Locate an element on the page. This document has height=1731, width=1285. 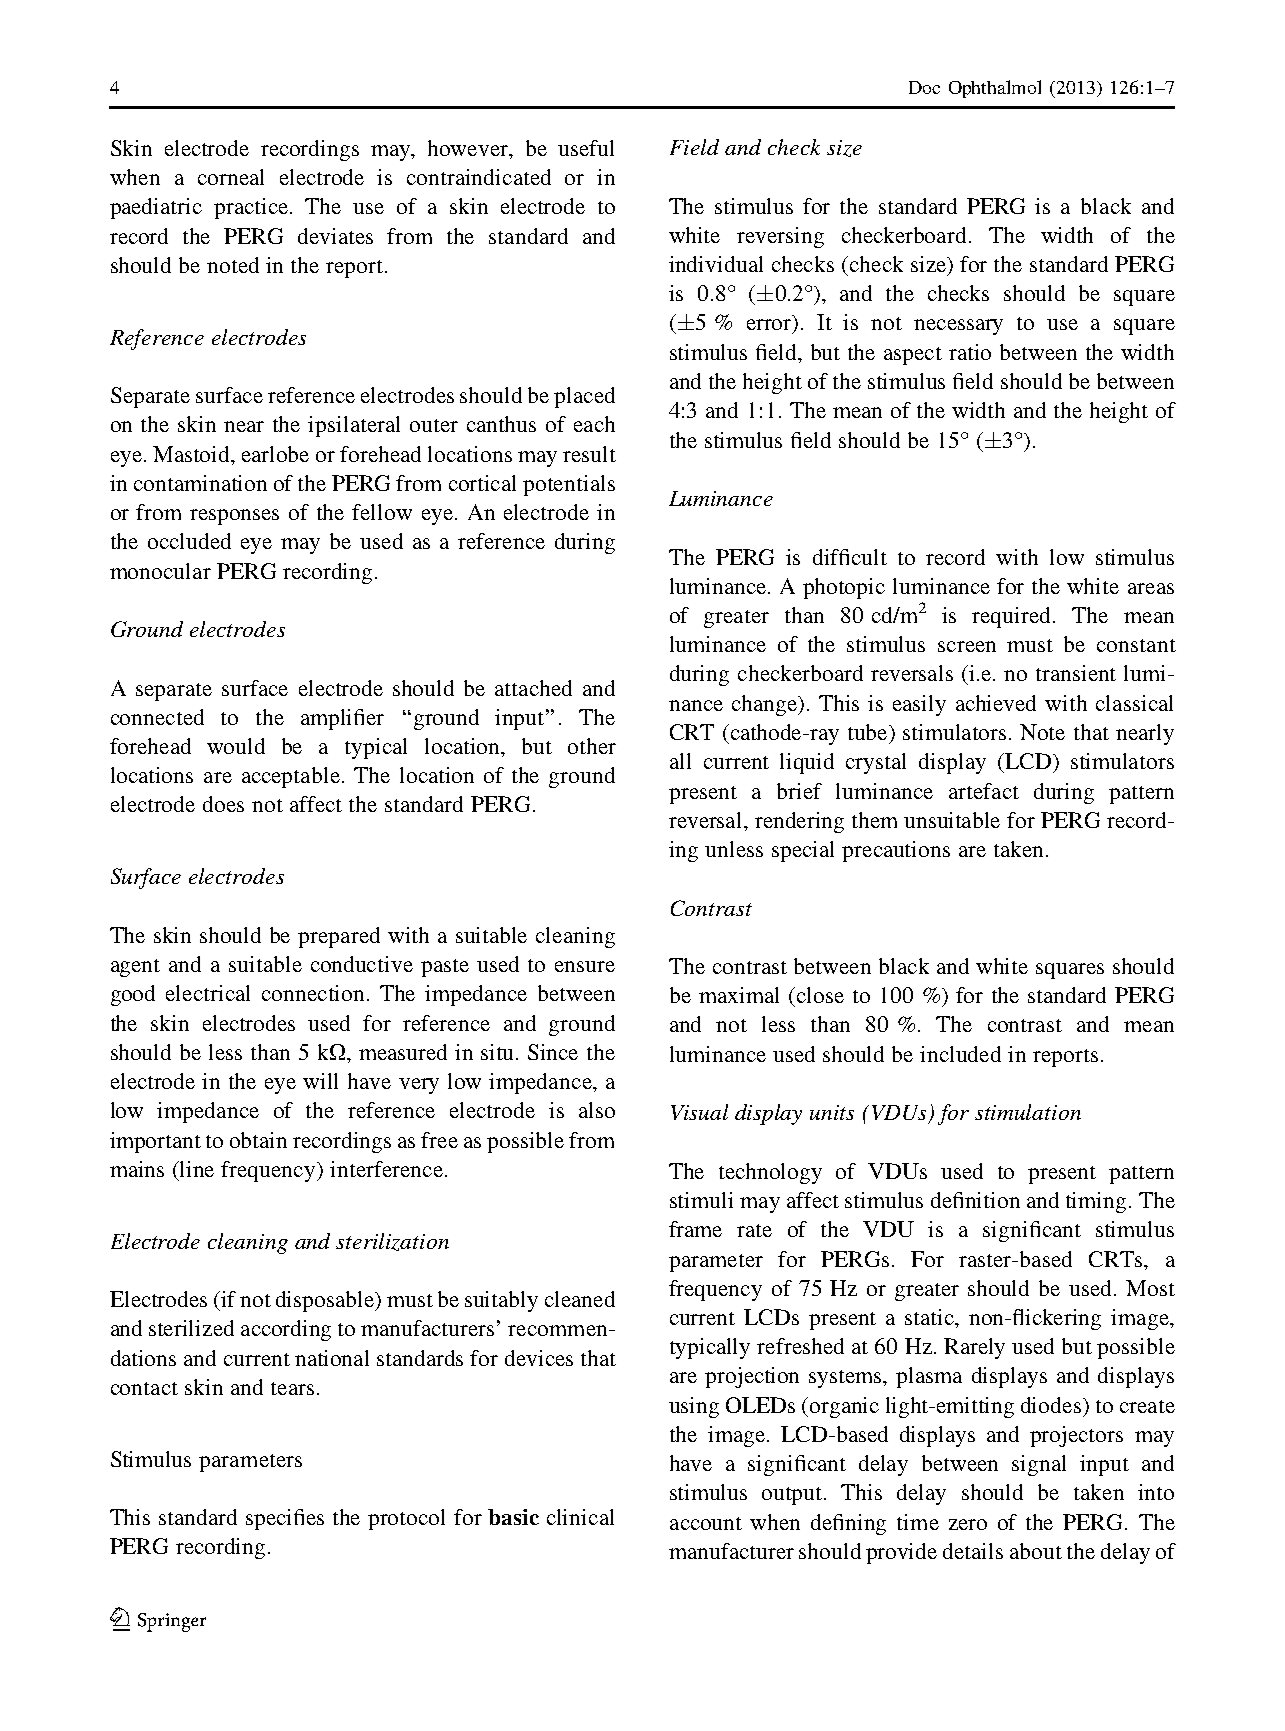
corneal is located at coordinates (231, 177).
